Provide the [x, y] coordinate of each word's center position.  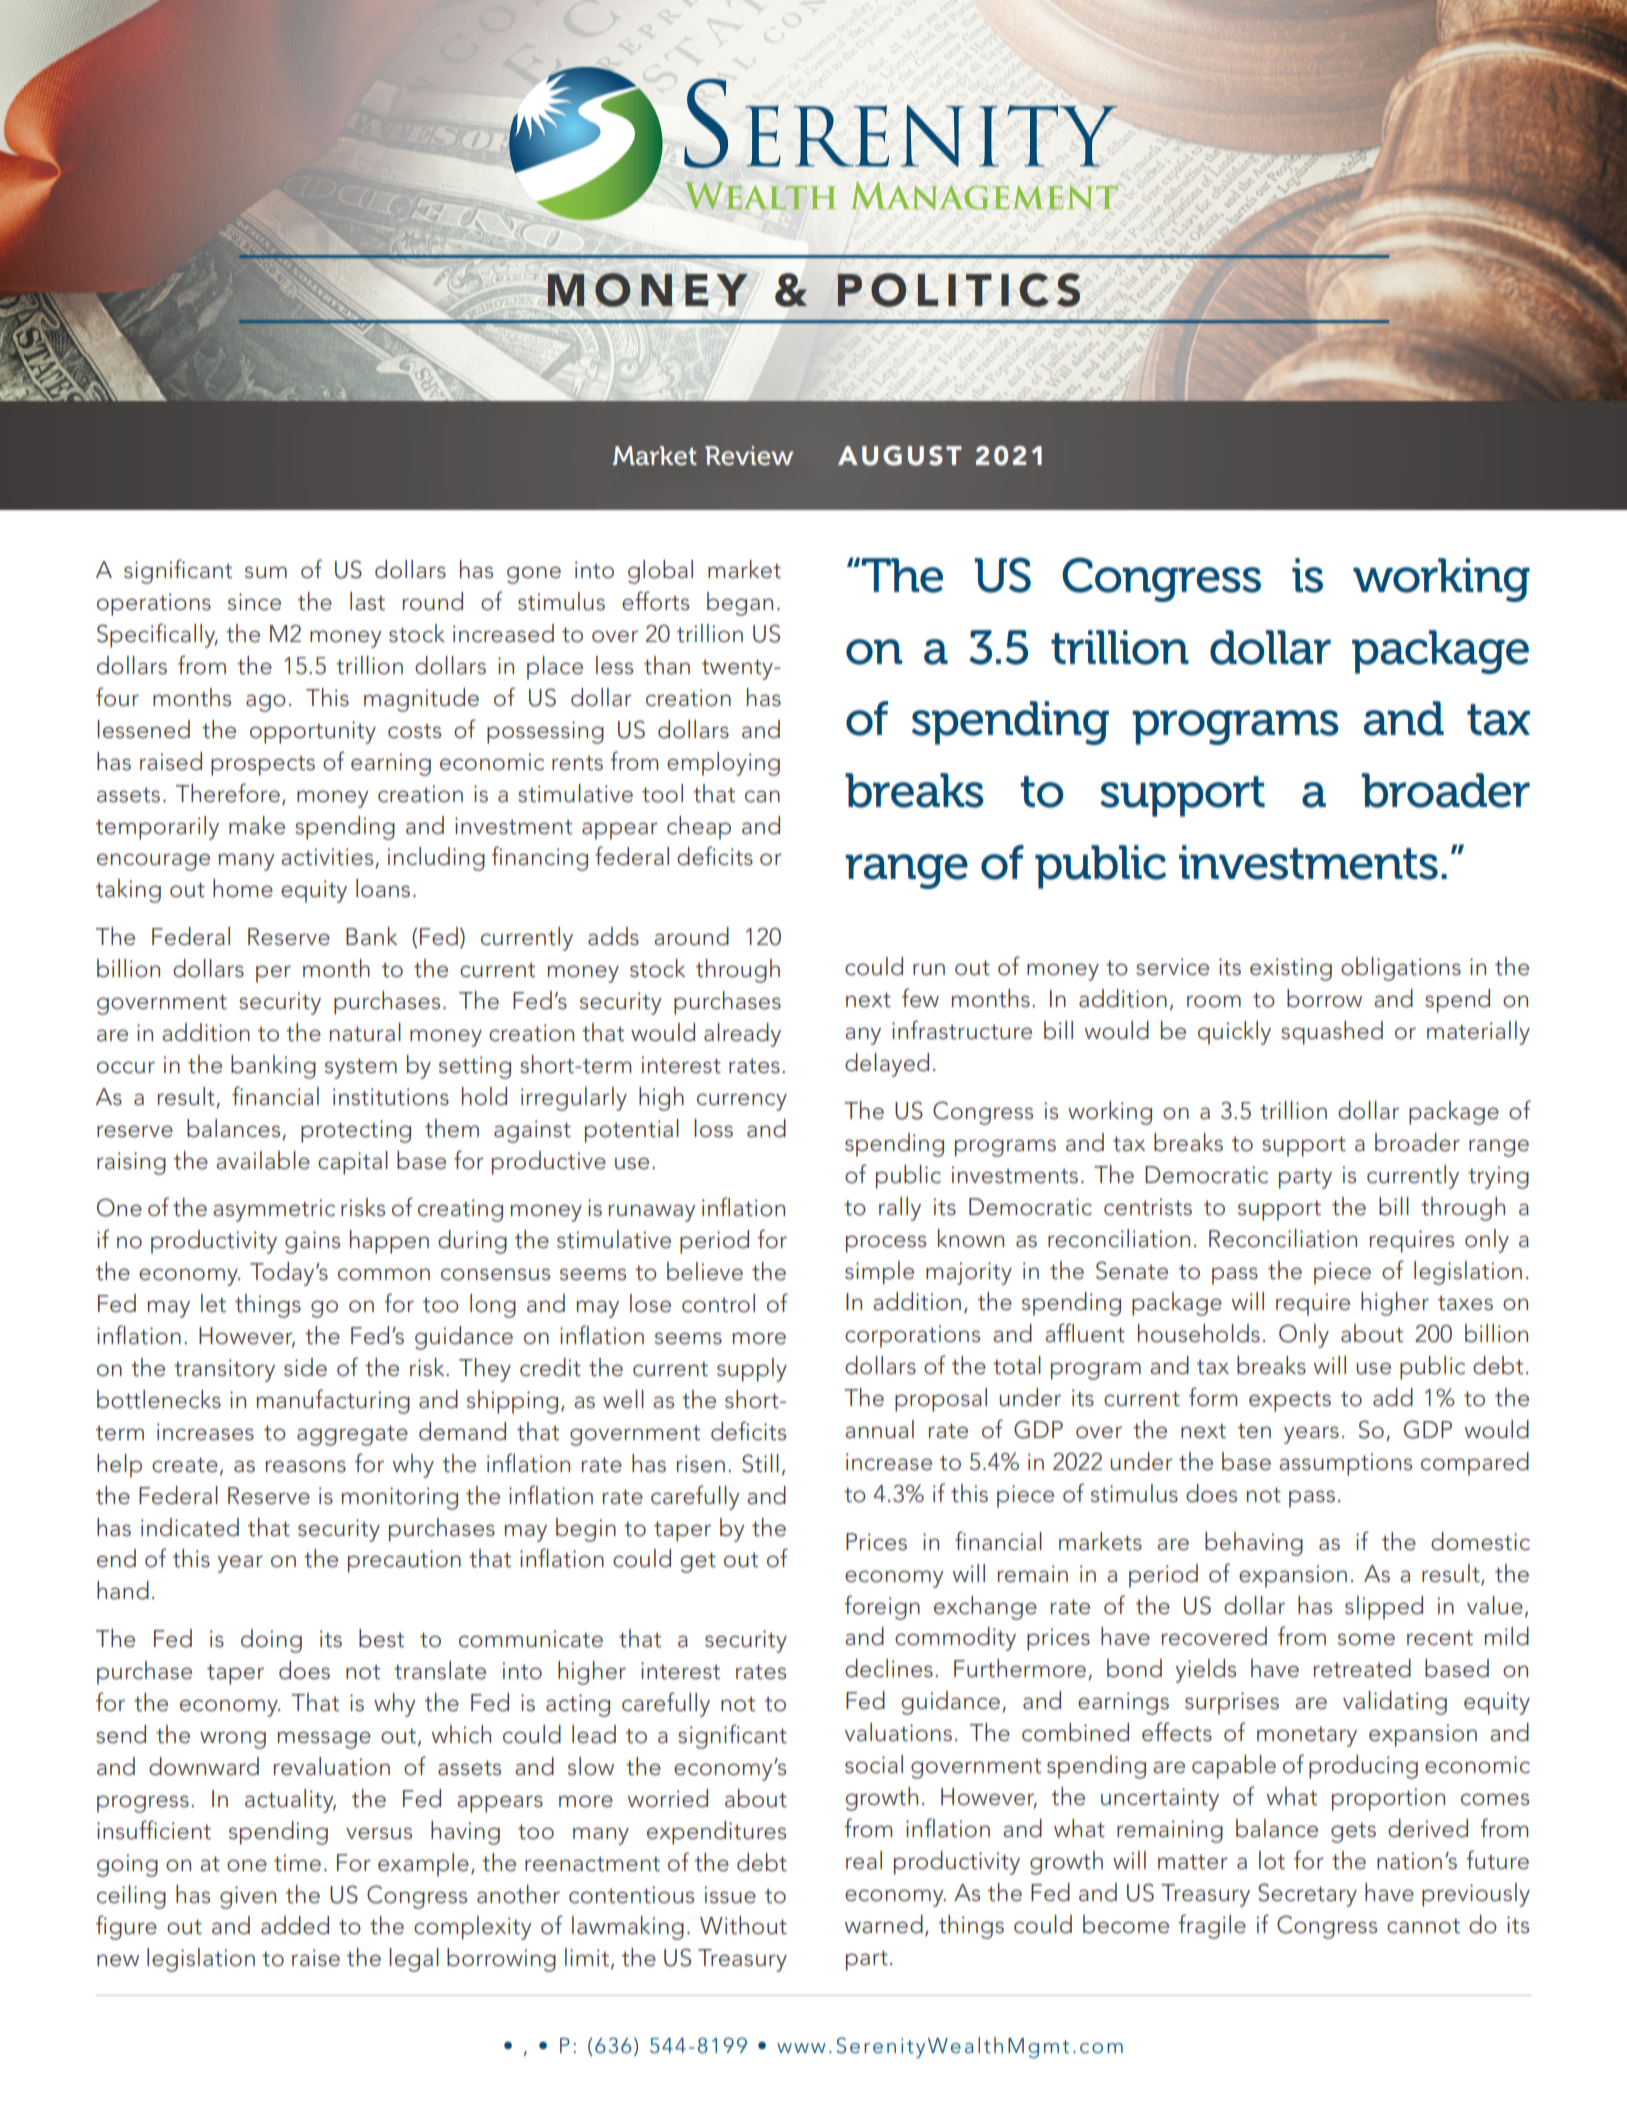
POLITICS [958, 290]
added [295, 1925]
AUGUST [900, 455]
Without [743, 1925]
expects [1290, 1402]
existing [1291, 969]
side [305, 1367]
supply [752, 1370]
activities [328, 858]
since [254, 602]
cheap [699, 828]
